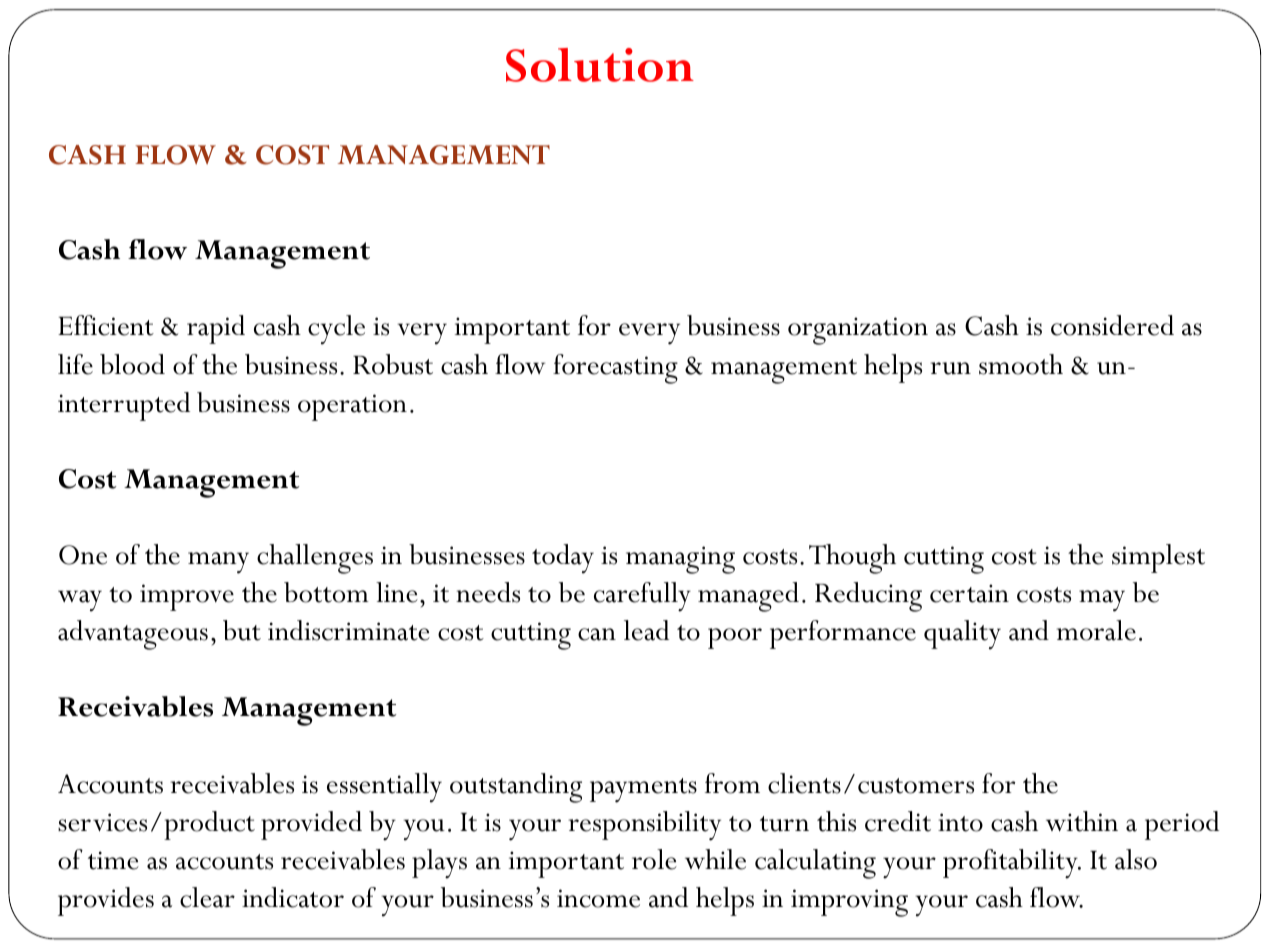 Image resolution: width=1270 pixels, height=952 pixels. Describe the element at coordinates (207, 897) in the screenshot. I see `clear` at that location.
